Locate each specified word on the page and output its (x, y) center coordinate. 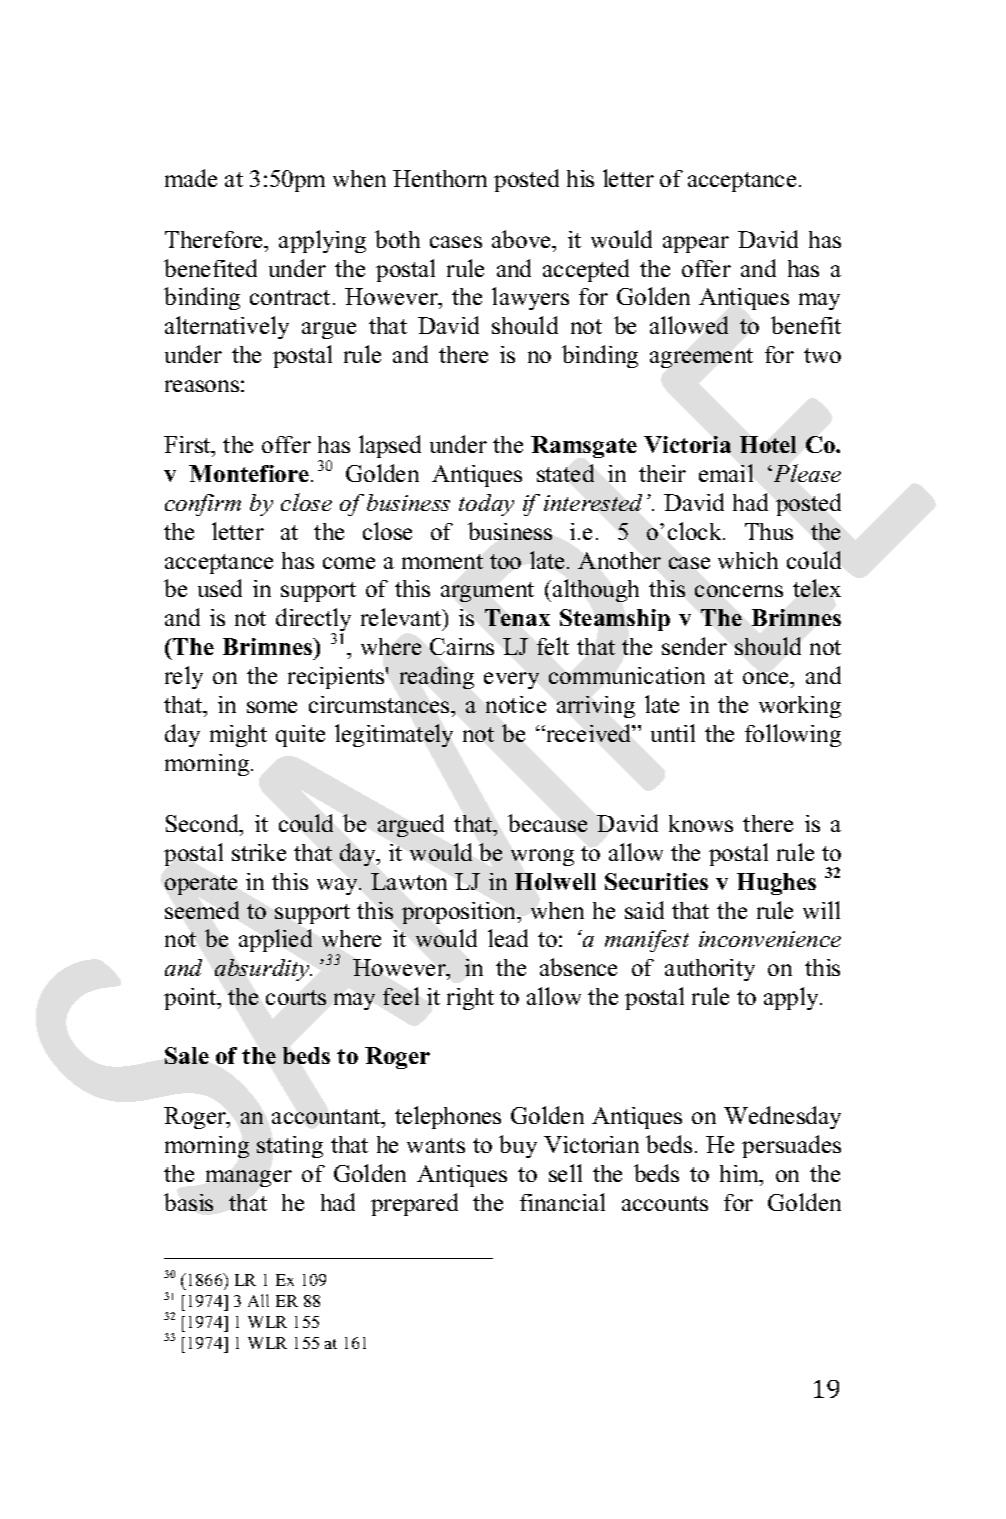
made (191, 178)
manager (249, 1178)
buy (518, 1146)
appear (696, 244)
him (741, 1175)
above (522, 239)
